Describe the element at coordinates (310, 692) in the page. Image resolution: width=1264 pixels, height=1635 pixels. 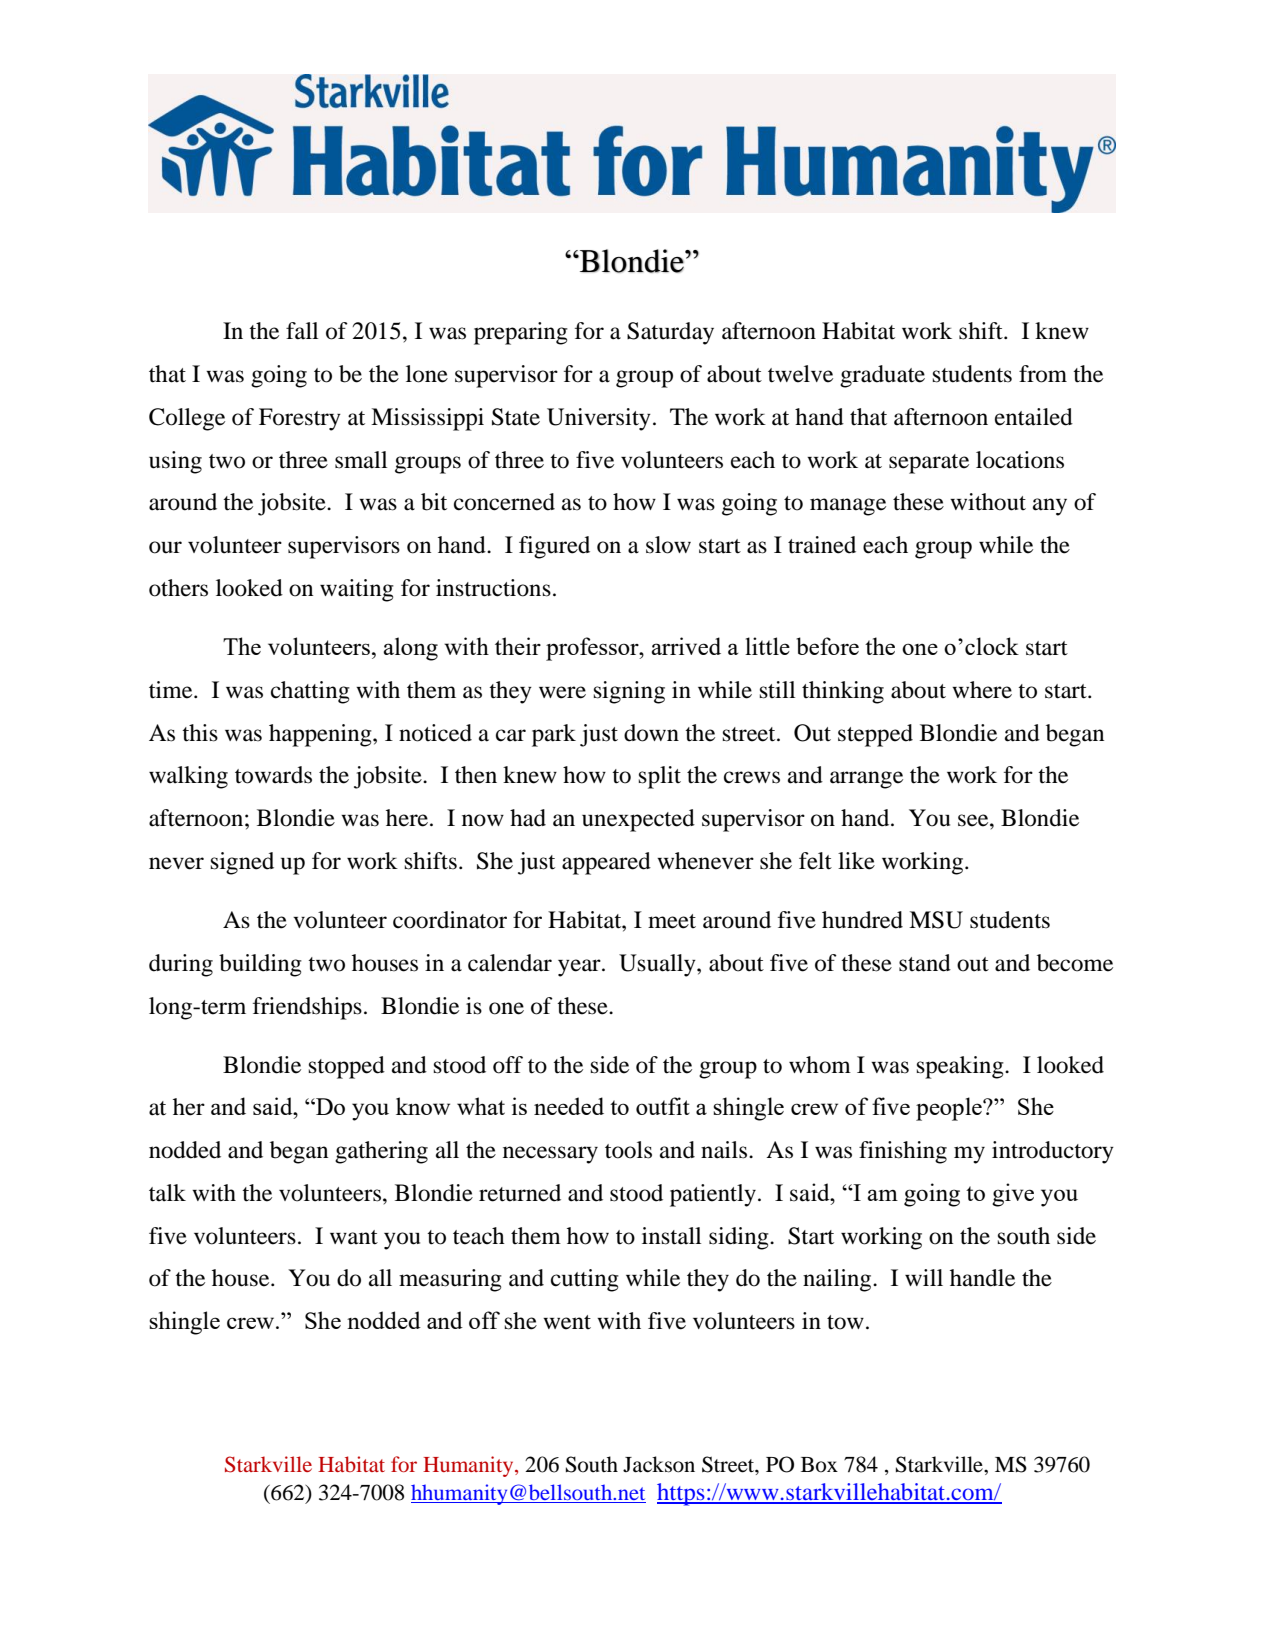
I see `chatting` at that location.
